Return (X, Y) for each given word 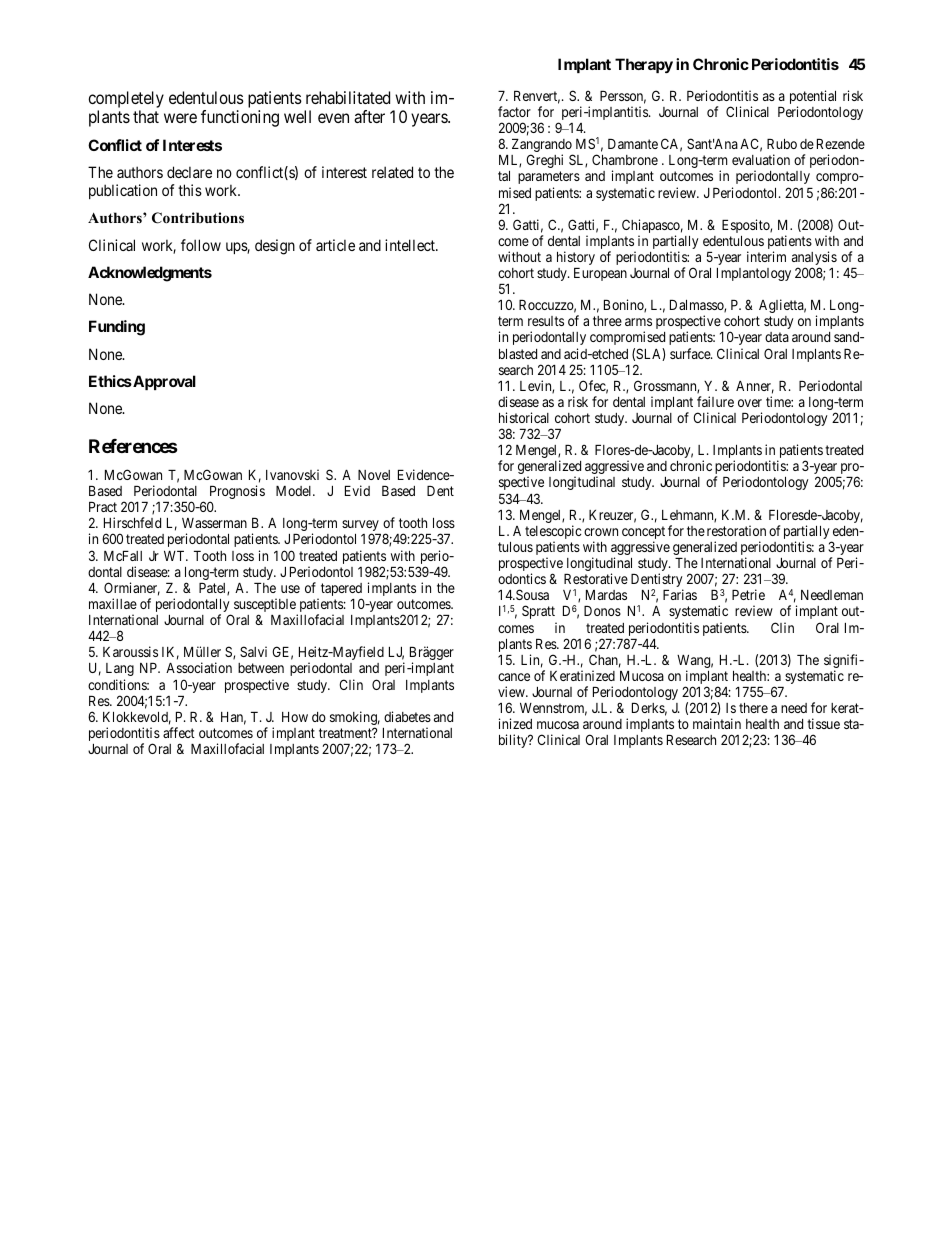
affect (179, 732)
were (180, 118)
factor (514, 111)
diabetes (407, 716)
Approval (163, 382)
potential (813, 98)
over (750, 403)
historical (524, 417)
